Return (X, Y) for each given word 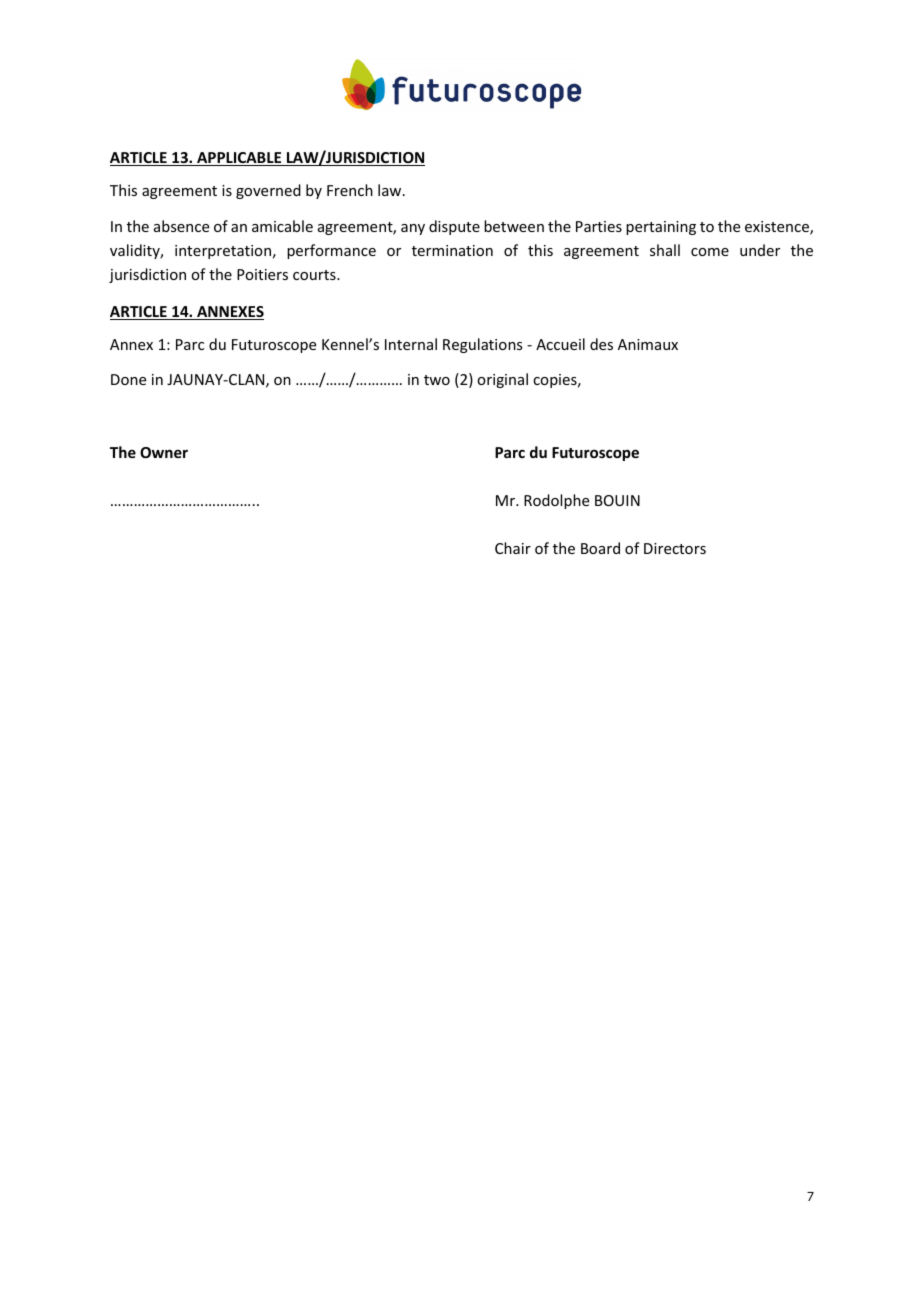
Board (600, 548)
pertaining (661, 228)
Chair (513, 548)
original (502, 380)
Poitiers (262, 274)
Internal (411, 344)
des (601, 344)
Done (128, 379)
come (710, 252)
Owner (164, 452)
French (350, 190)
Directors (675, 548)
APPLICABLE (239, 159)
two (437, 380)
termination (452, 250)
